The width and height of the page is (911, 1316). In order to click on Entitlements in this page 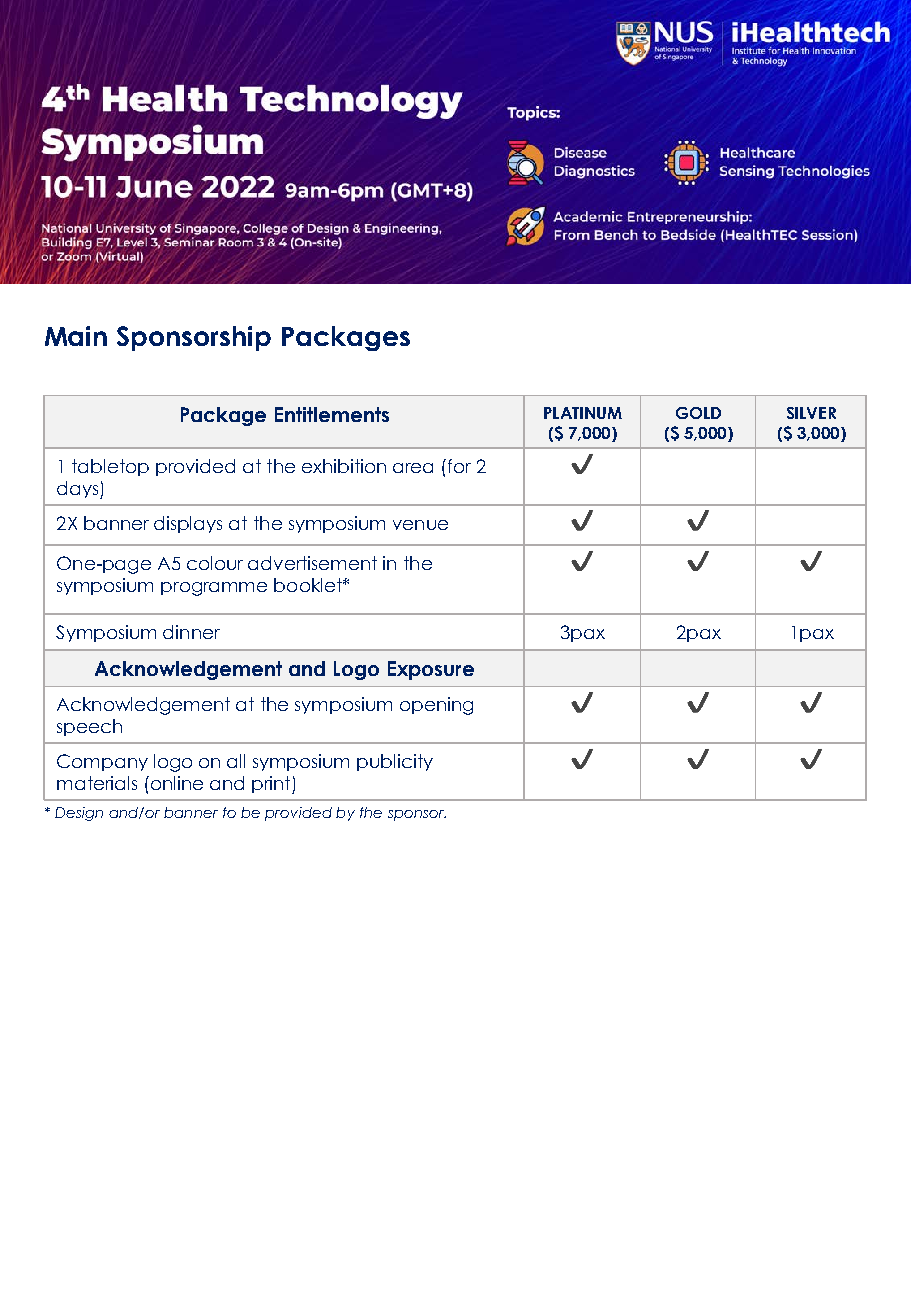, I will do `click(332, 414)`.
